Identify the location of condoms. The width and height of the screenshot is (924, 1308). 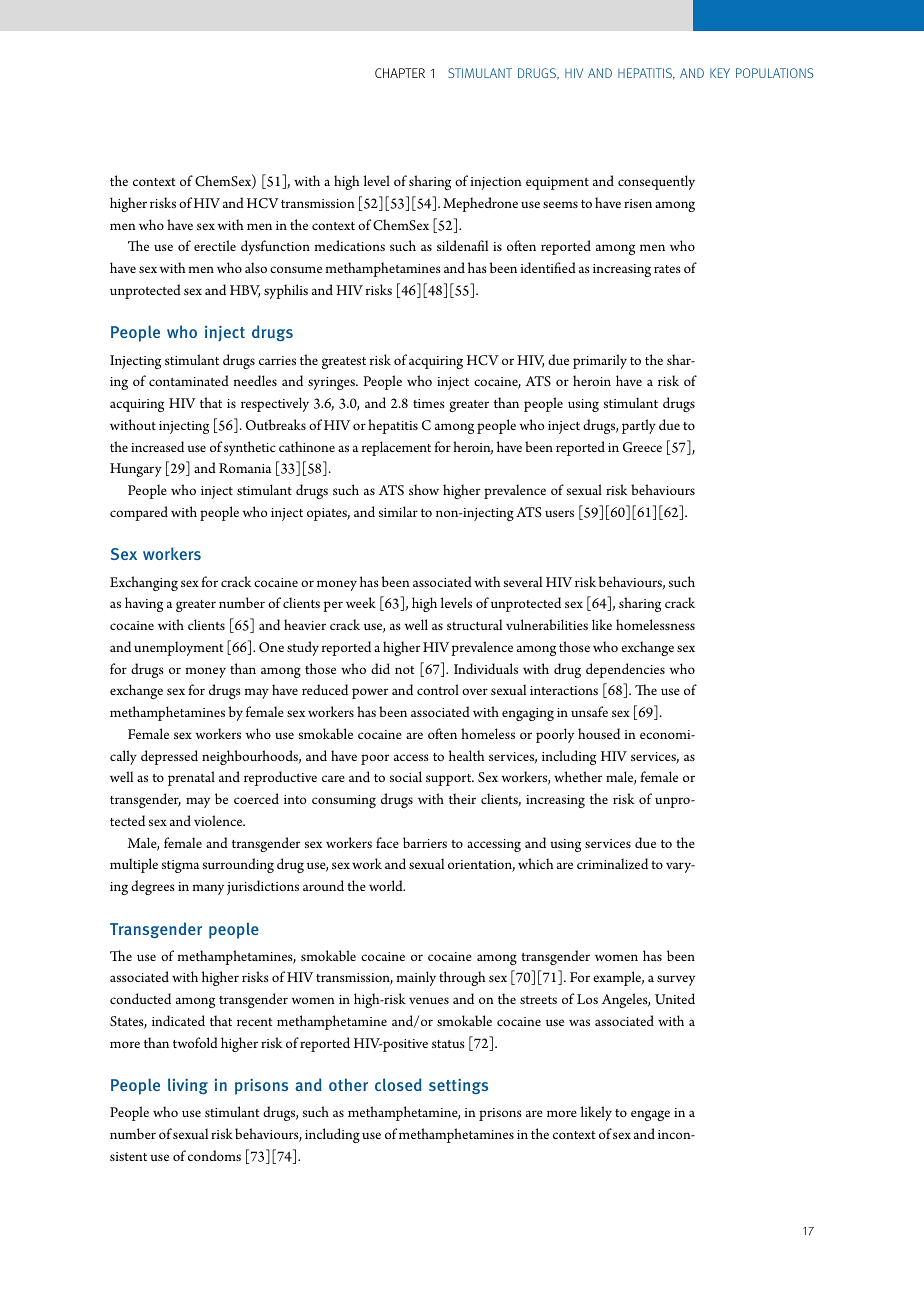
(214, 1155).
